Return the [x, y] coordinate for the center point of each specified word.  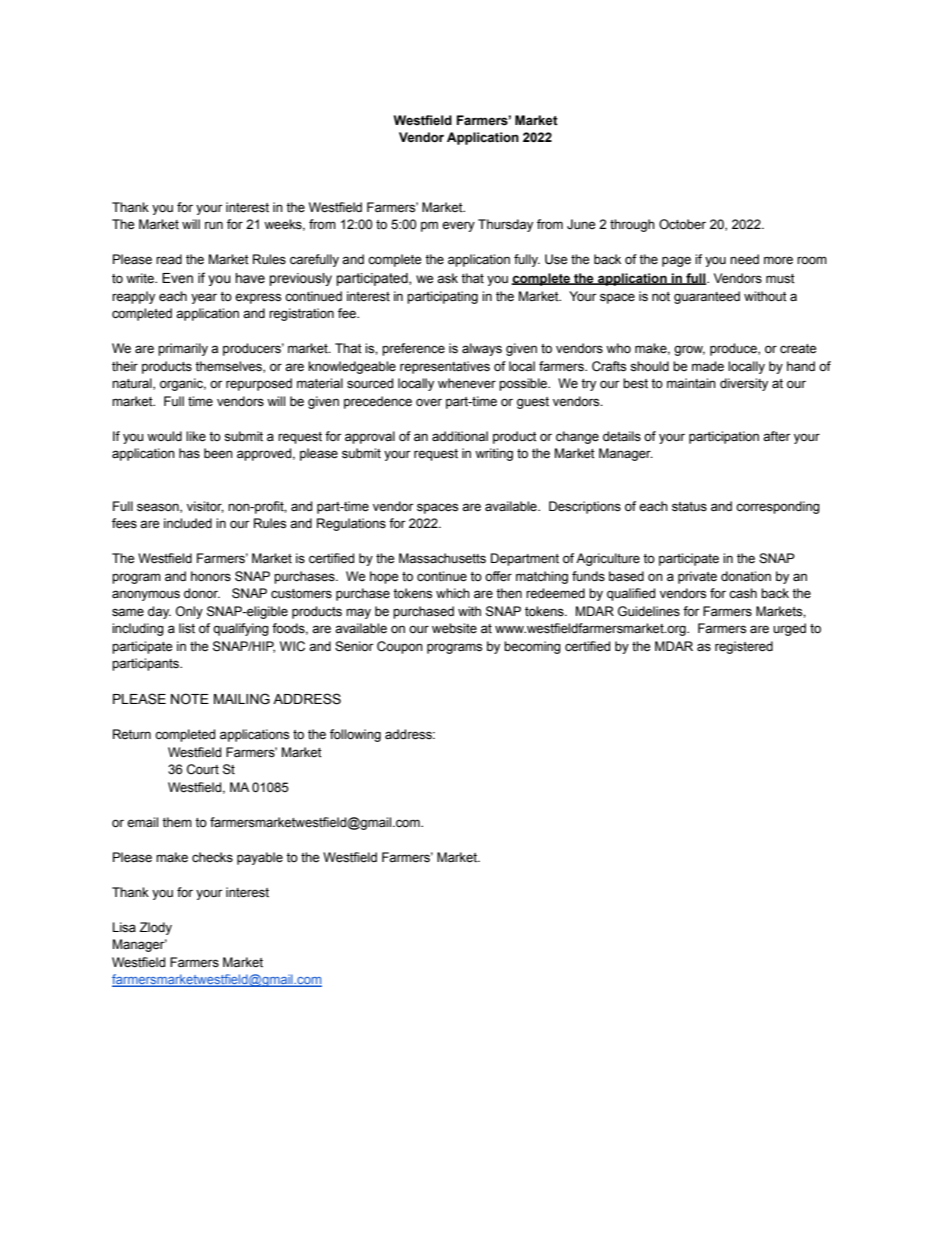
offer [498, 576]
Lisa [124, 927]
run [214, 225]
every [458, 227]
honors [211, 576]
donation [746, 576]
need [744, 259]
